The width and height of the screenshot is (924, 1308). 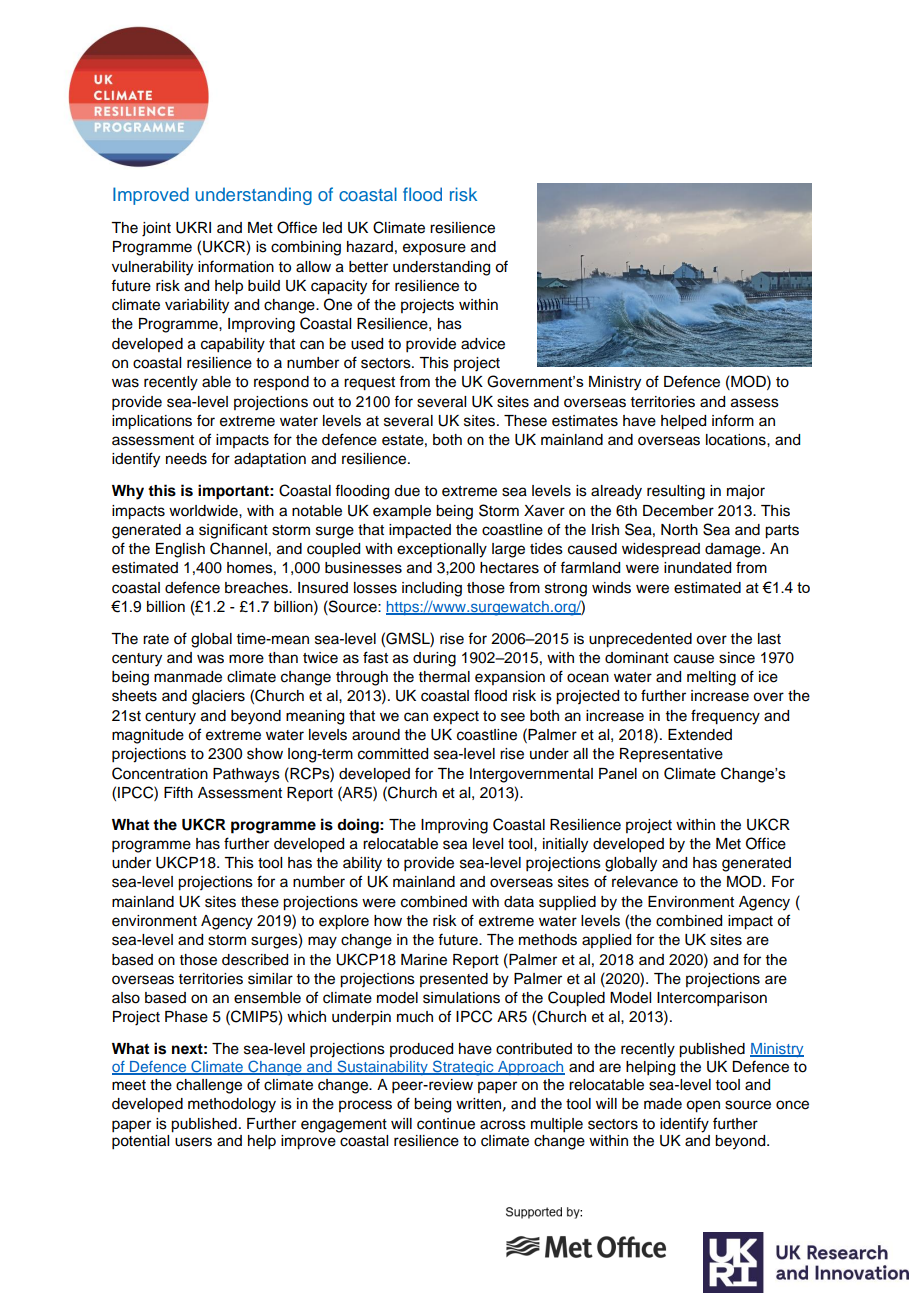 What do you see at coordinates (519, 901) in the screenshot?
I see `data` at bounding box center [519, 901].
